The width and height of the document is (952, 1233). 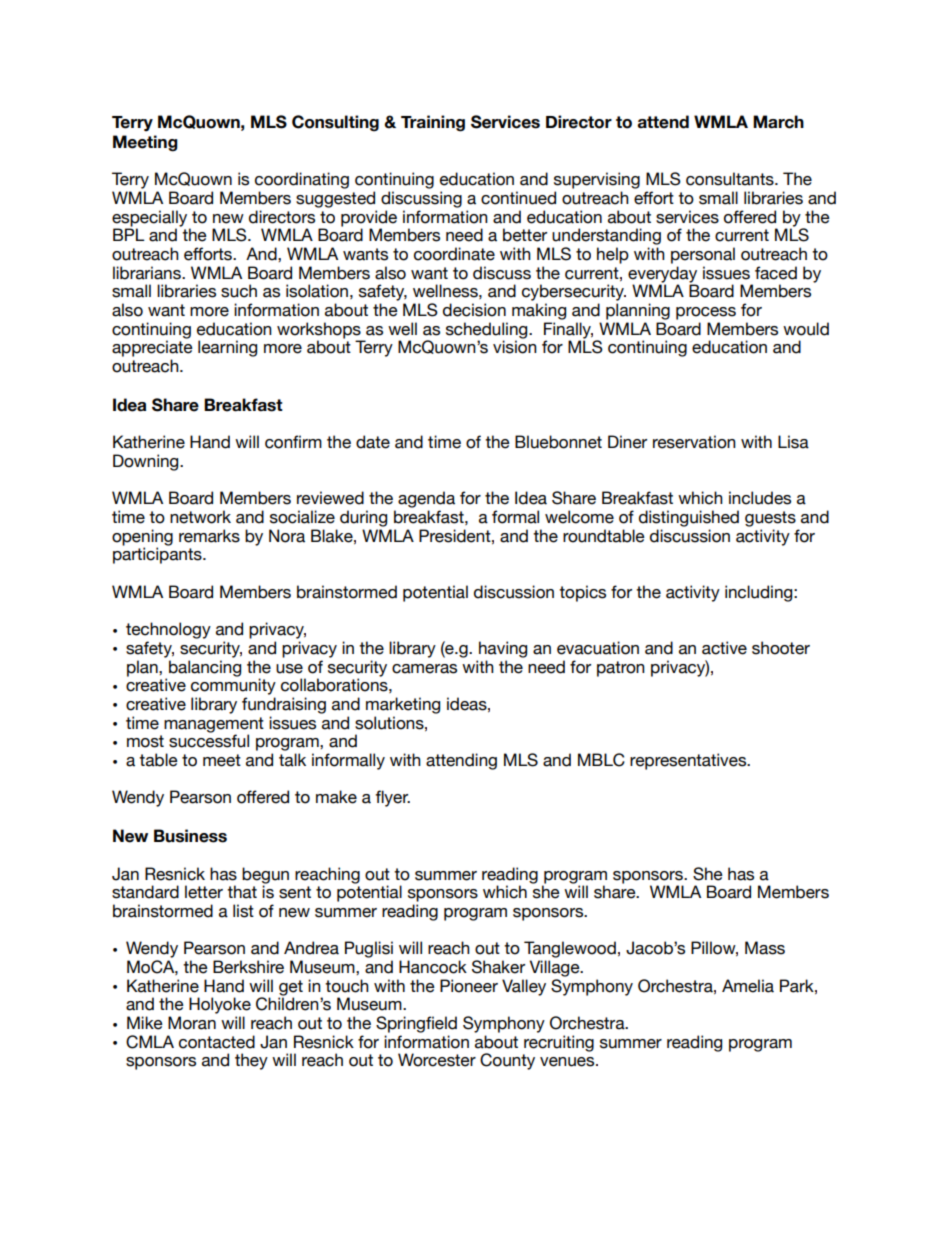 I want to click on technology, so click(x=168, y=630).
